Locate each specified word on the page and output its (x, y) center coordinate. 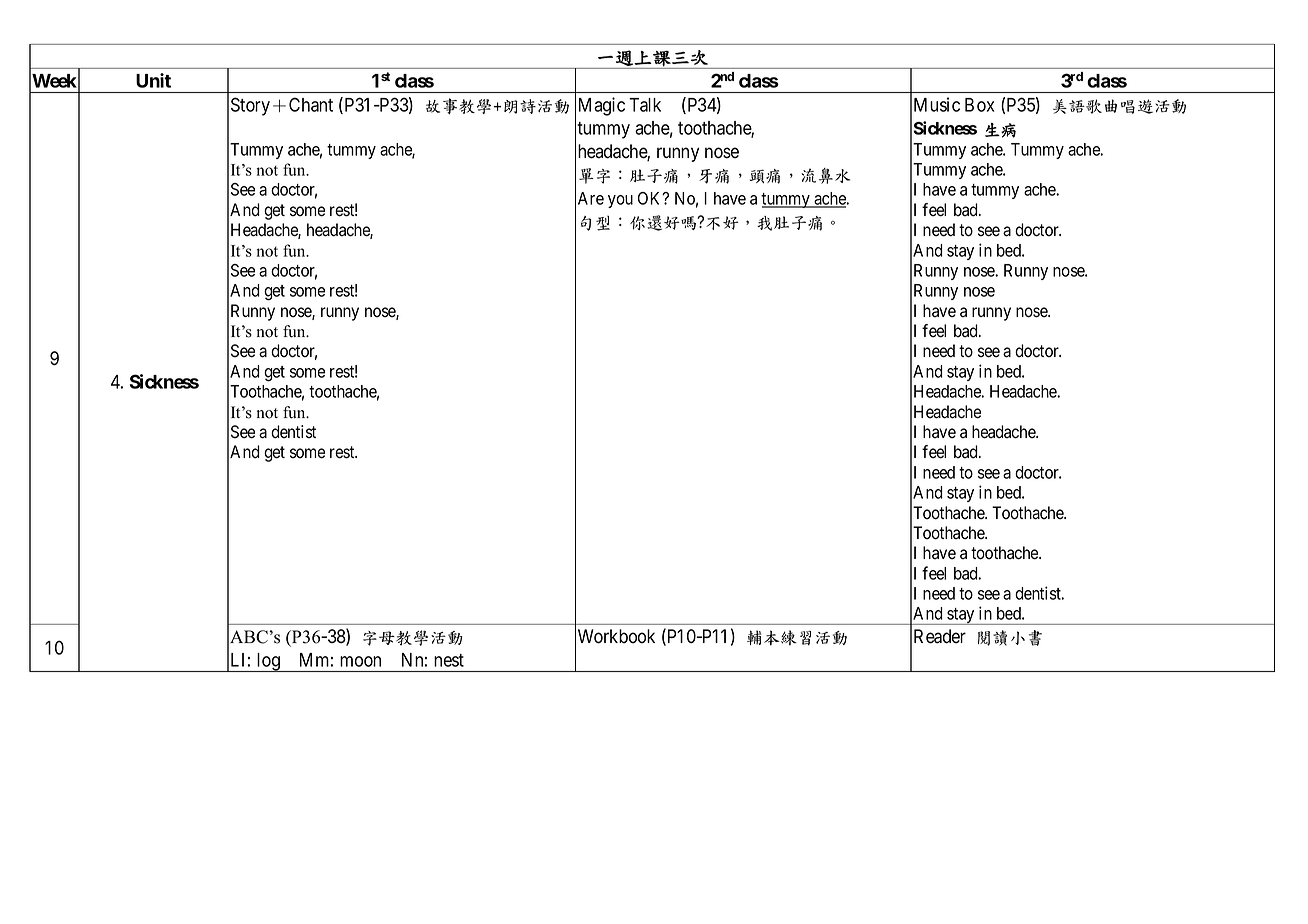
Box (979, 105)
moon (360, 661)
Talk (645, 105)
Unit (153, 80)
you (620, 201)
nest (449, 660)
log (268, 662)
